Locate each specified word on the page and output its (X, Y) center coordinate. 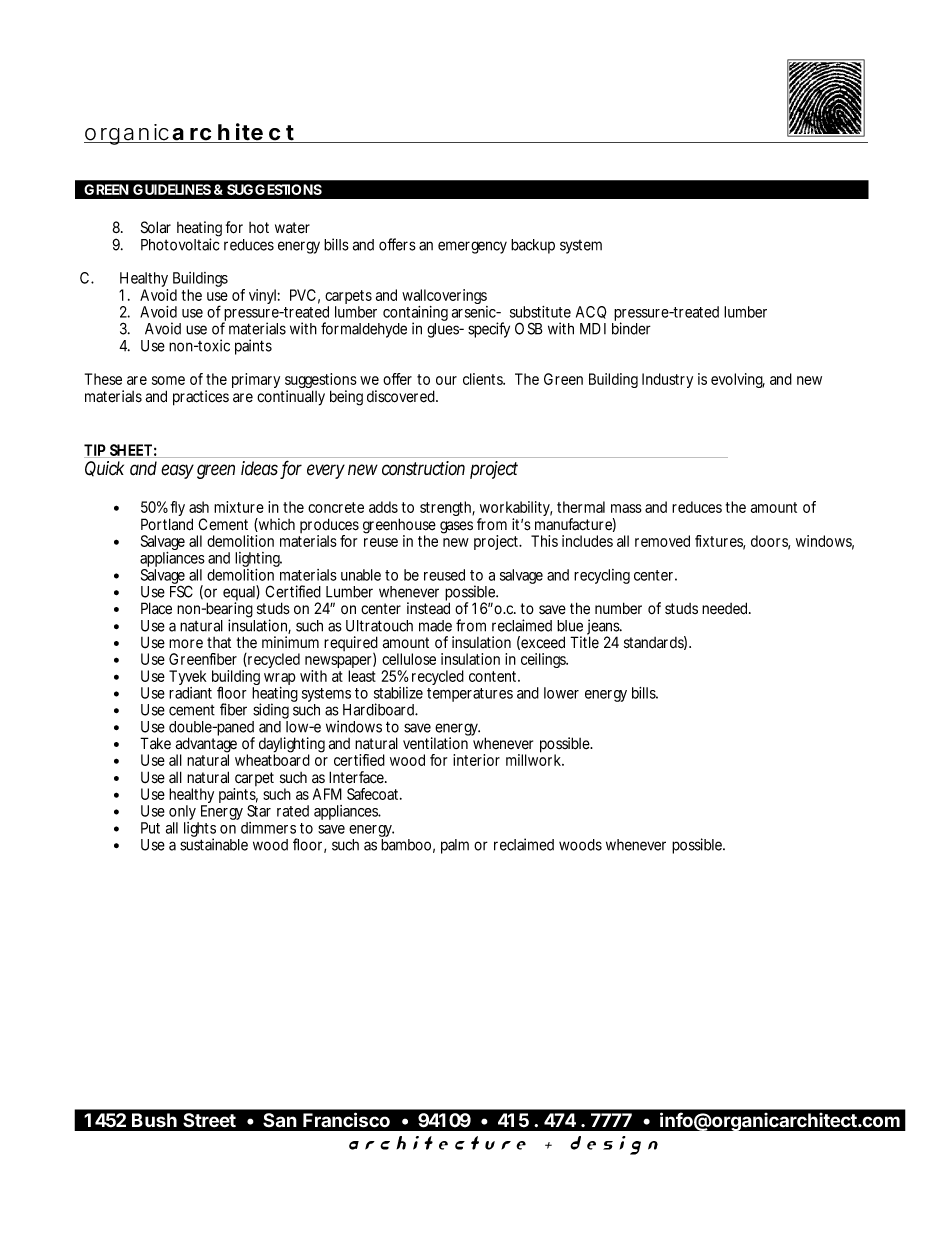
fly (177, 510)
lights (200, 831)
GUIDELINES (172, 189)
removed (662, 541)
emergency (472, 247)
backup (533, 246)
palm (455, 846)
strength (447, 508)
